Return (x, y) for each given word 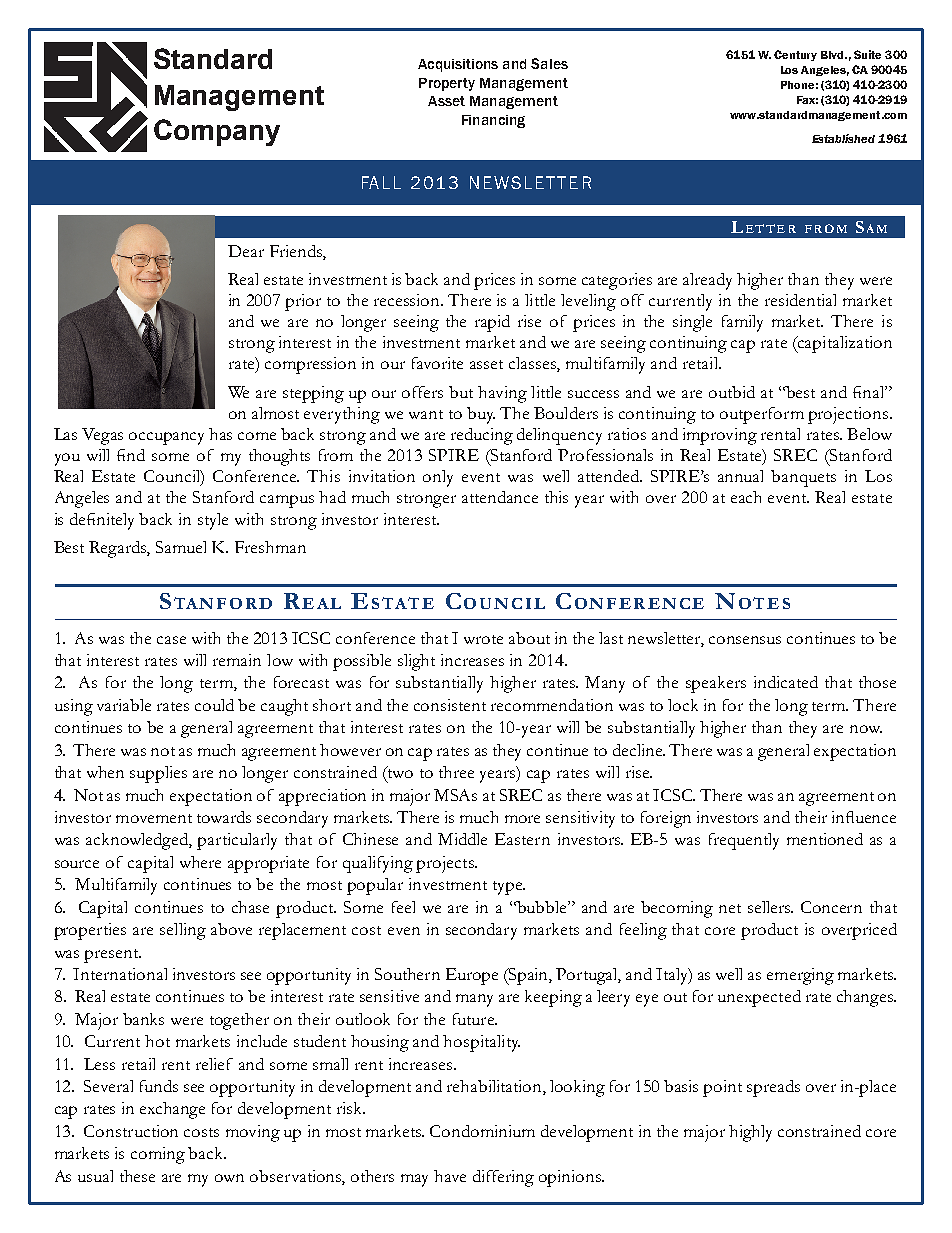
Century (795, 55)
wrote (483, 639)
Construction (131, 1131)
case (171, 640)
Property (447, 84)
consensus (745, 640)
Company (217, 132)
